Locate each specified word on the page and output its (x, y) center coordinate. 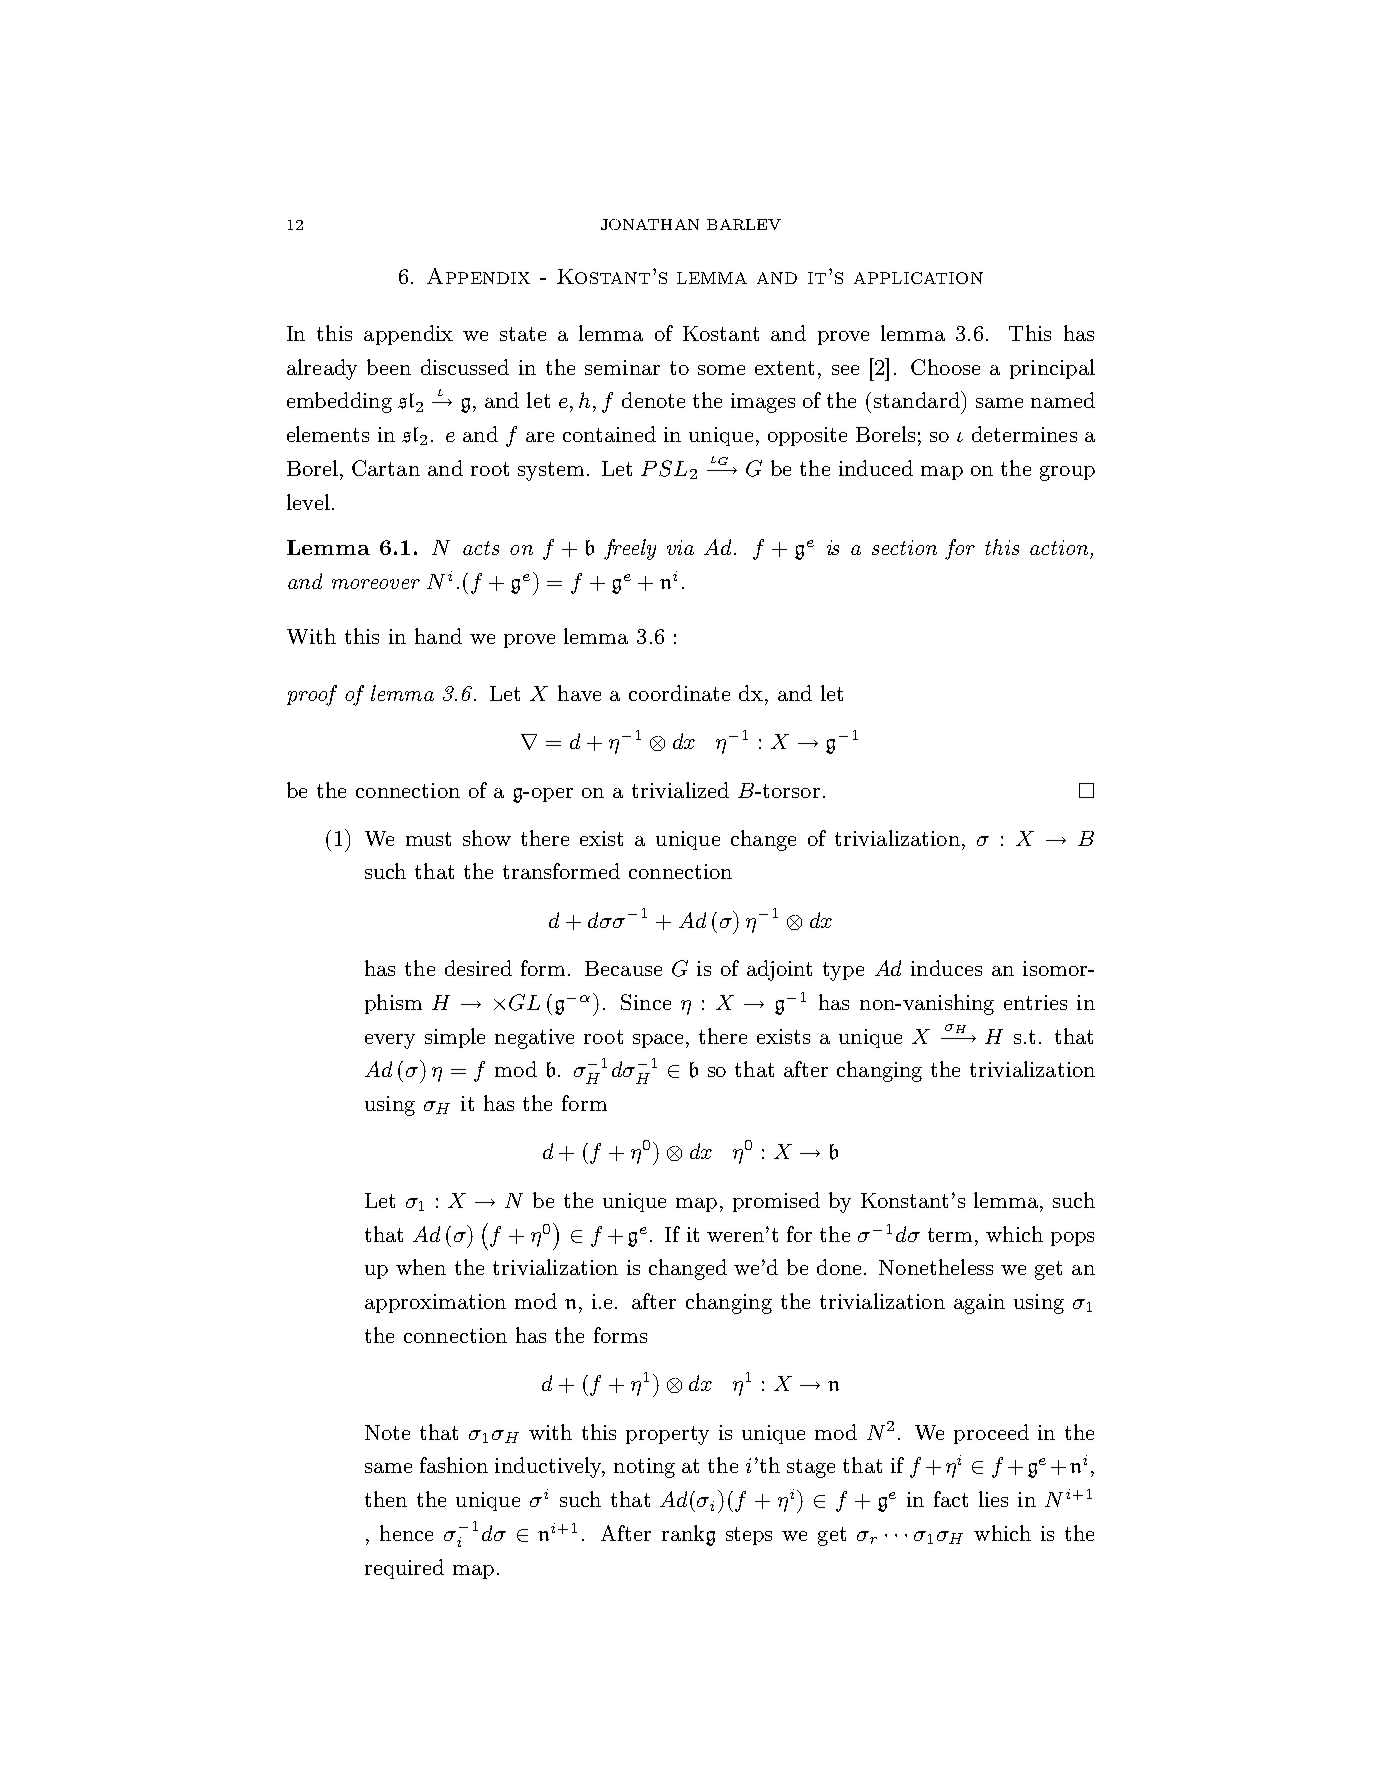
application (918, 278)
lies (993, 1499)
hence (406, 1533)
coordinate (679, 693)
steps (749, 1536)
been (389, 367)
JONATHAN (650, 224)
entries (1035, 1002)
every (390, 1041)
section (904, 547)
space (658, 1041)
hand (438, 636)
